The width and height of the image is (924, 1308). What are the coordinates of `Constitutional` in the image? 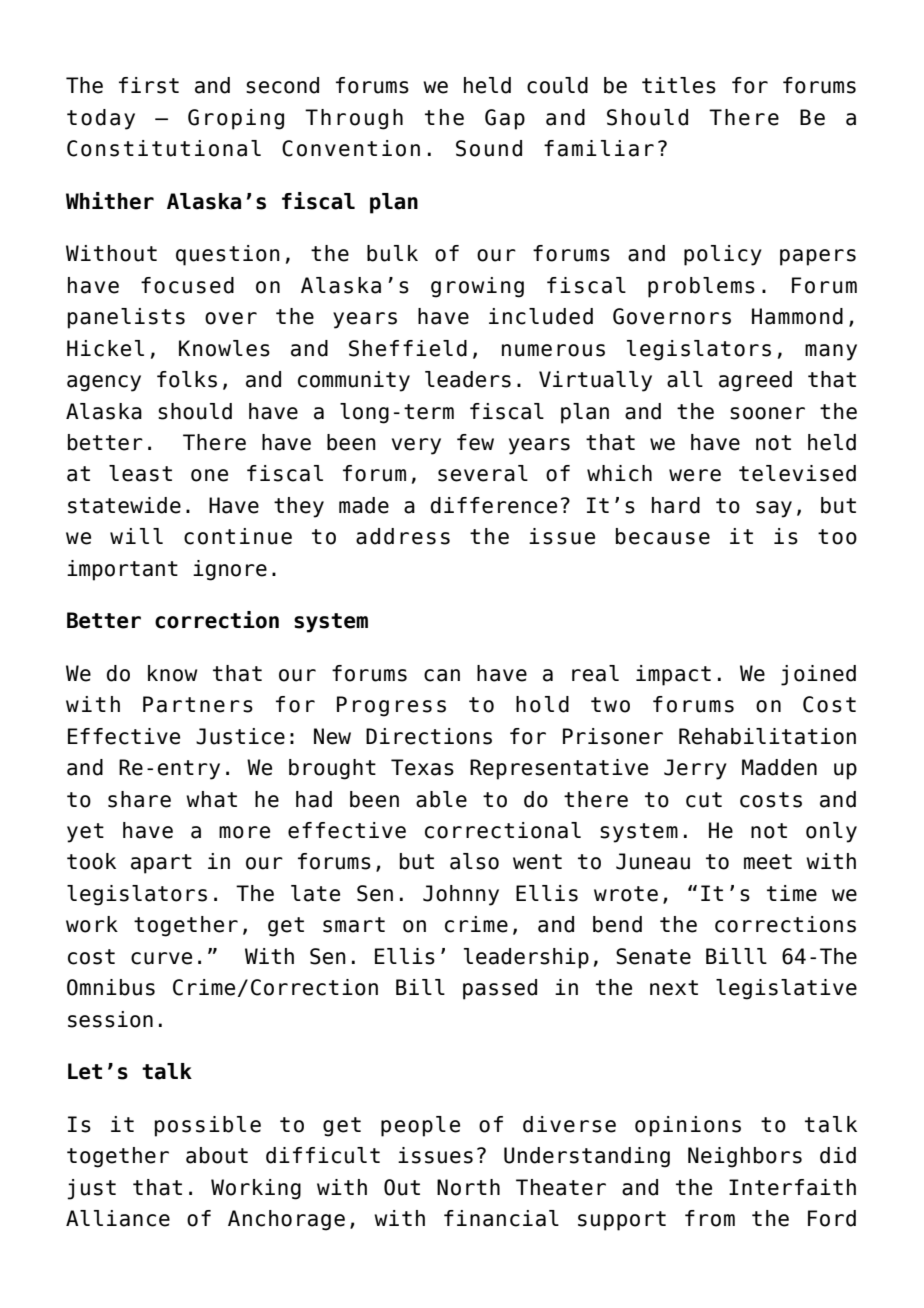 It's located at (164, 148).
